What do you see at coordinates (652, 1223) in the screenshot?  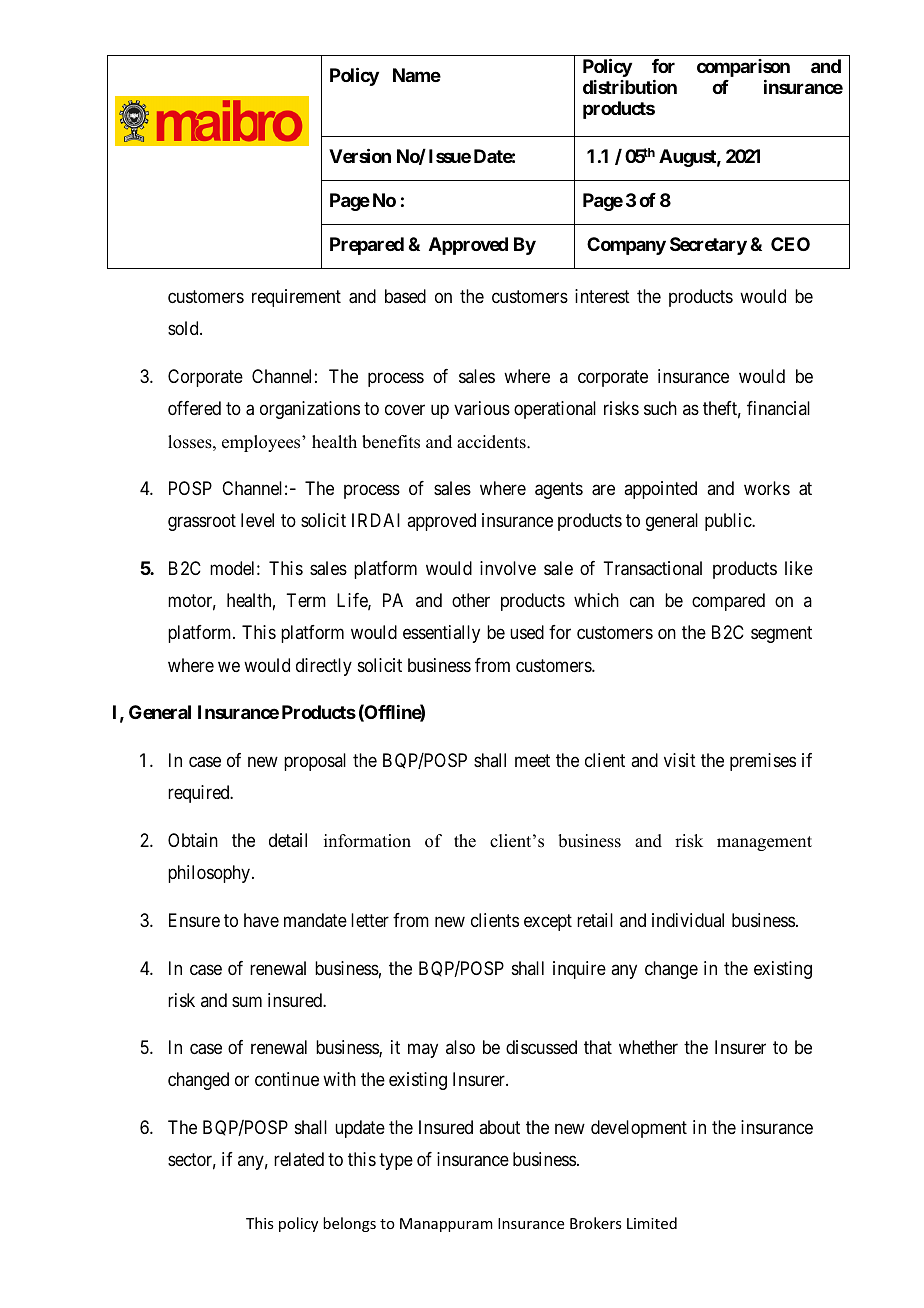 I see `Limited` at bounding box center [652, 1223].
